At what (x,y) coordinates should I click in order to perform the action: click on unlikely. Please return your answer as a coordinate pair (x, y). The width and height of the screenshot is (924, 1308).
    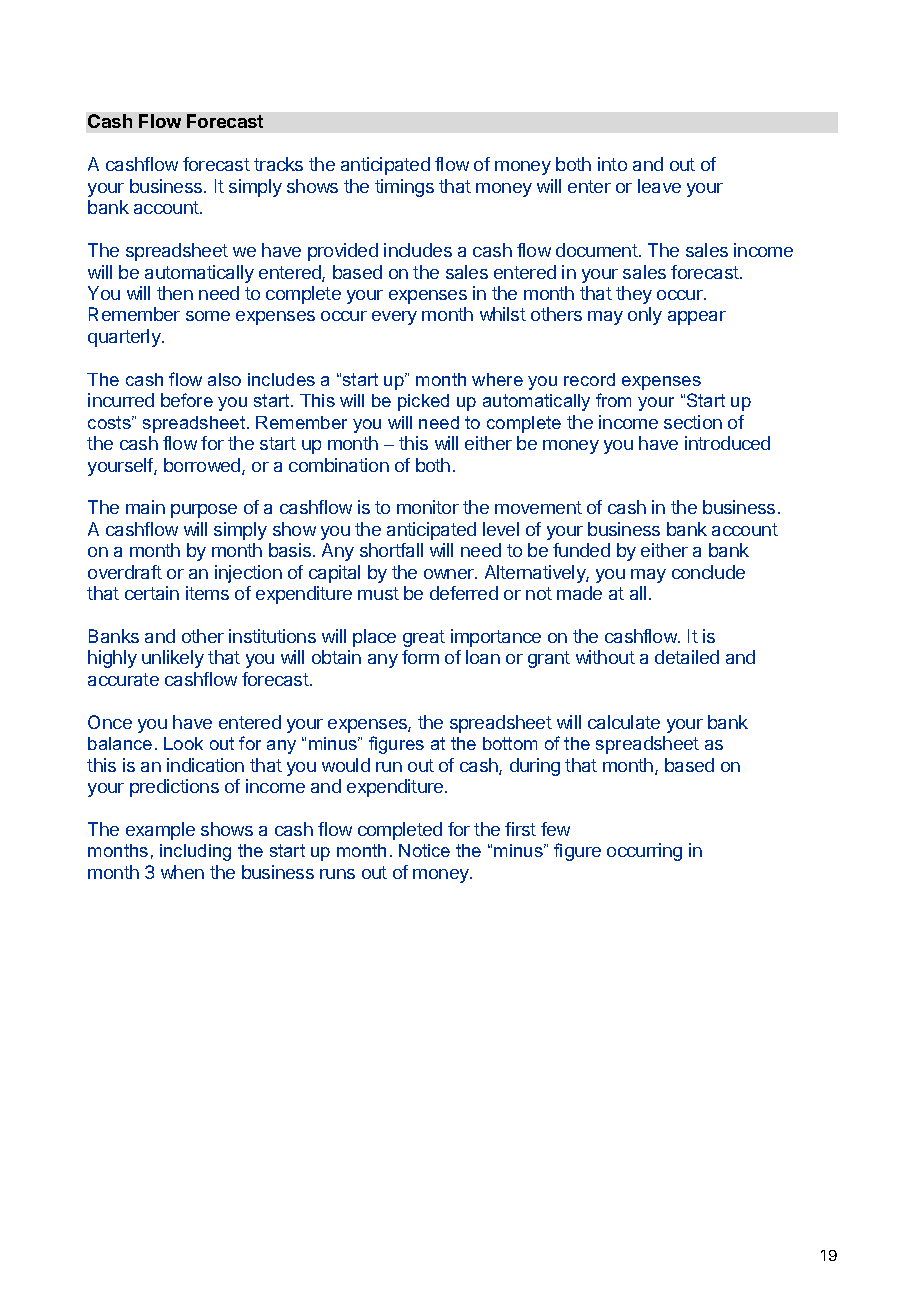
    Looking at the image, I should click on (173, 659).
